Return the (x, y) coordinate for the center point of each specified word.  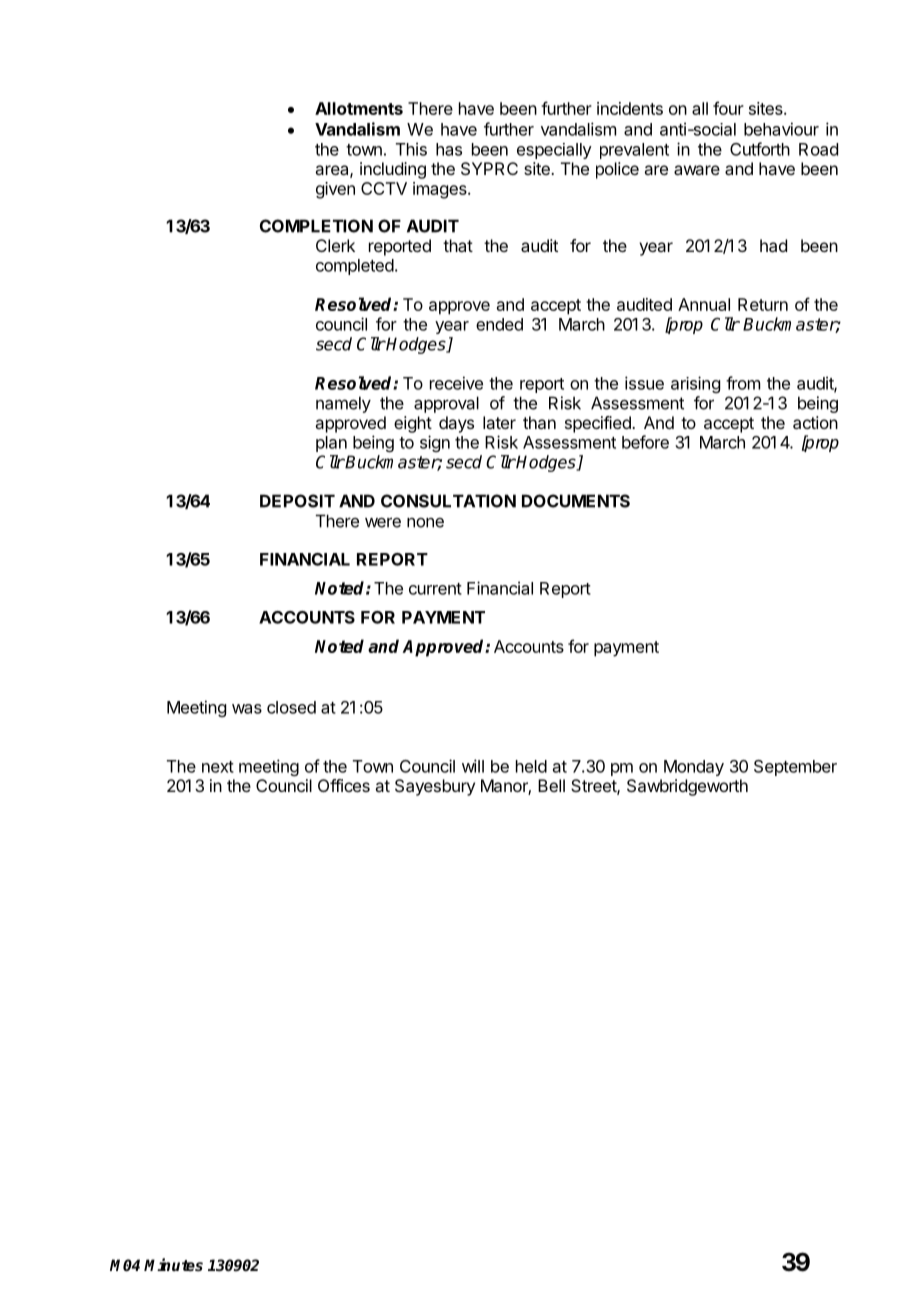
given (335, 190)
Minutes (173, 1264)
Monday (694, 768)
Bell (551, 785)
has (449, 149)
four (728, 108)
